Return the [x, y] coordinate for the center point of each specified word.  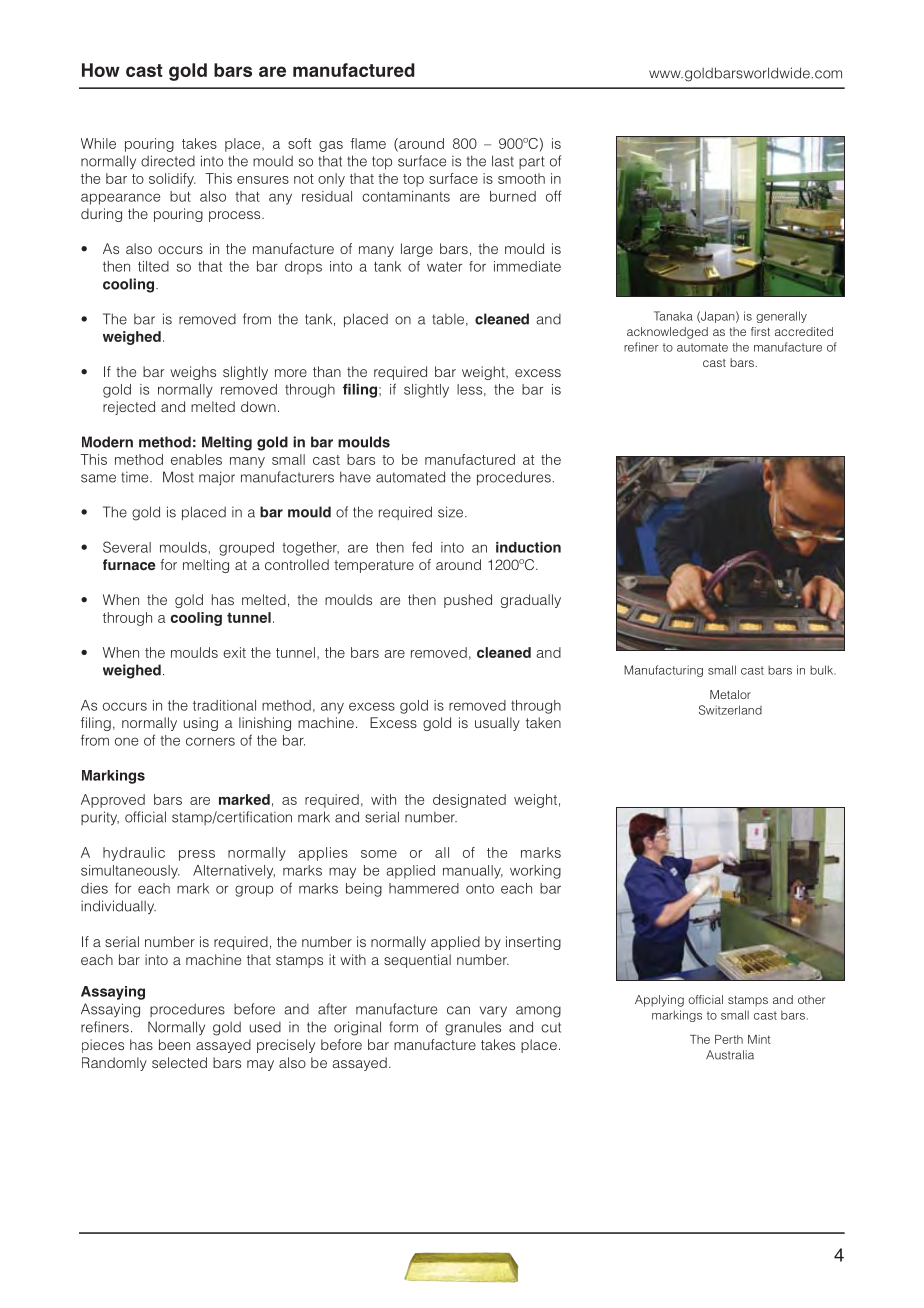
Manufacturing [663, 671]
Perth [729, 1039]
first [760, 331]
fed [422, 547]
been [174, 1044]
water [444, 267]
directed [168, 161]
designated [469, 801]
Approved [113, 801]
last [503, 161]
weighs [193, 373]
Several [127, 547]
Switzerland [730, 710]
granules [473, 1029]
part [531, 162]
